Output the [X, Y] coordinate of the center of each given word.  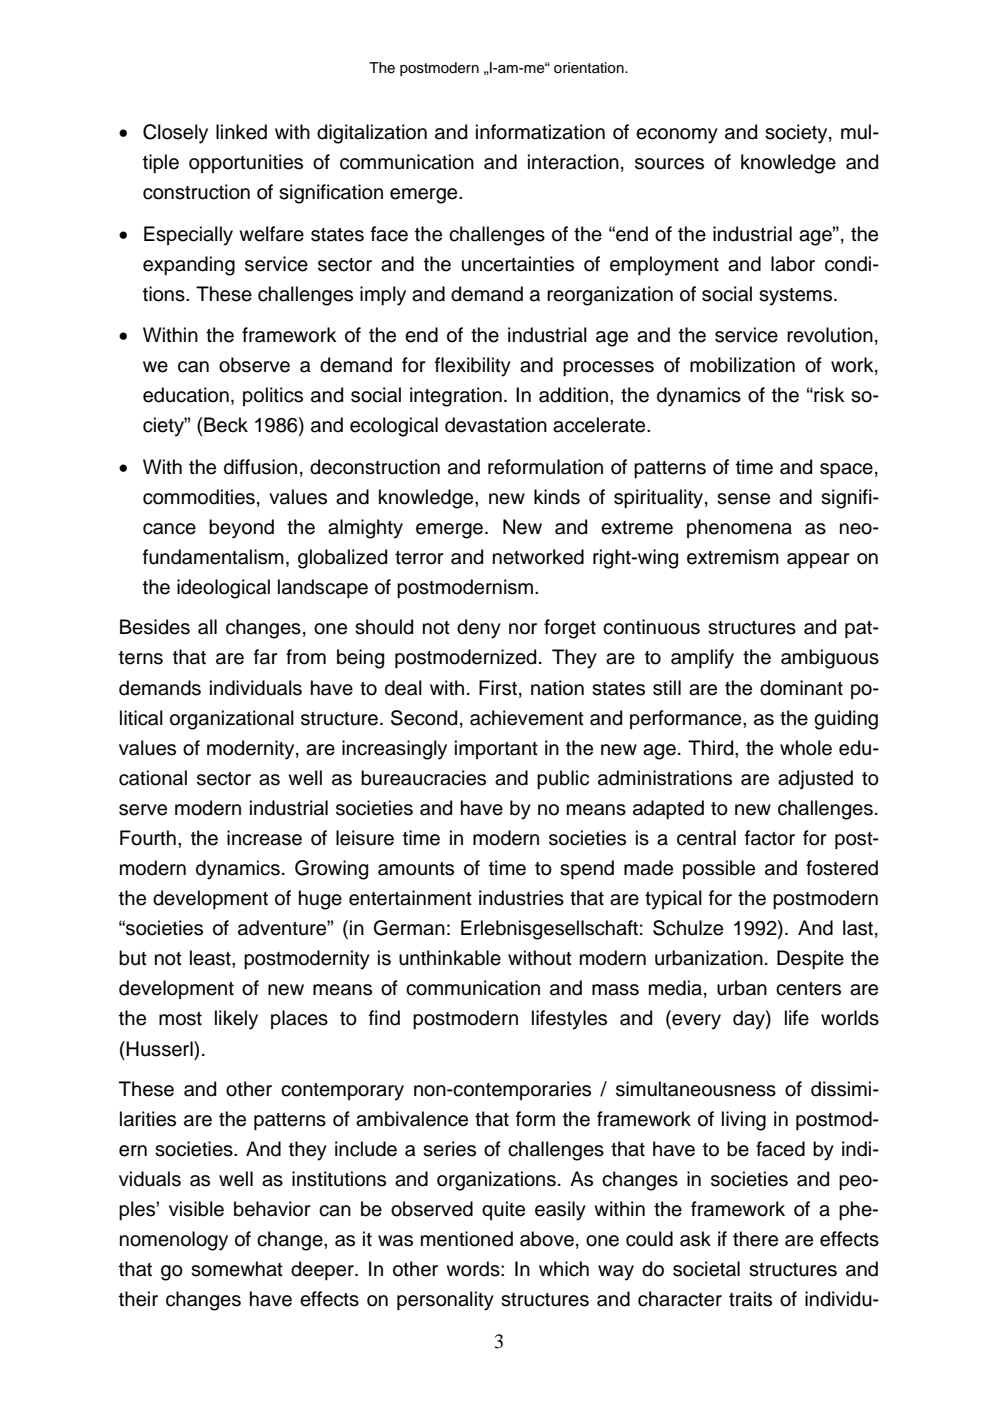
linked [241, 132]
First [498, 688]
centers [808, 989]
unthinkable [450, 958]
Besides [155, 627]
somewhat [237, 1269]
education [186, 395]
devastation [496, 425]
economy [677, 136]
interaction [573, 162]
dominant [801, 688]
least [211, 958]
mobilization [742, 365]
